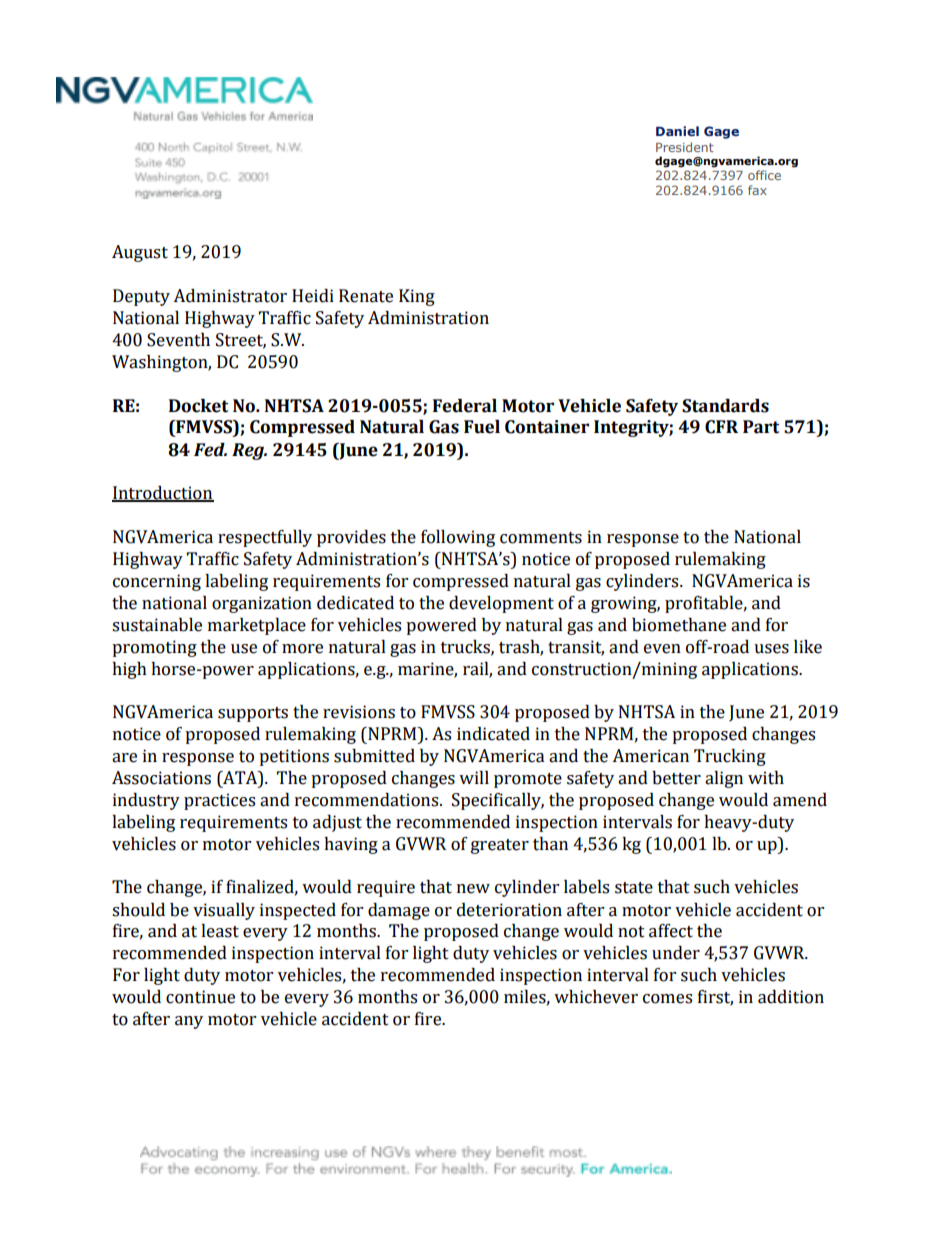 The height and width of the document is (1233, 952). What do you see at coordinates (596, 997) in the document?
I see `whichever` at bounding box center [596, 997].
